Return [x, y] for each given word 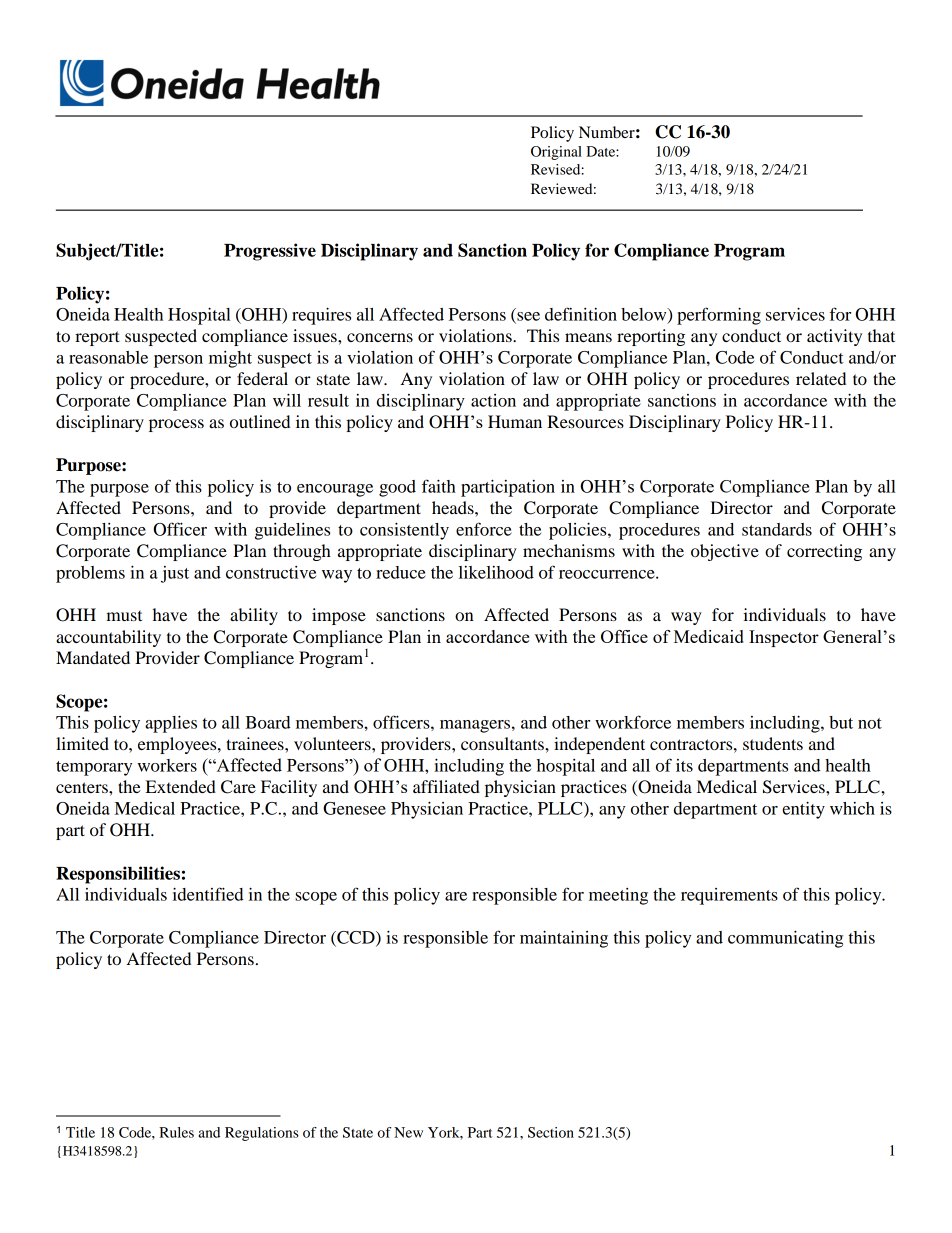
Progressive [270, 252]
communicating [785, 939]
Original [556, 153]
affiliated [446, 786]
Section [551, 1132]
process [176, 425]
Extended [181, 786]
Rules [176, 1132]
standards [777, 529]
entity [803, 810]
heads [454, 507]
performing [719, 316]
